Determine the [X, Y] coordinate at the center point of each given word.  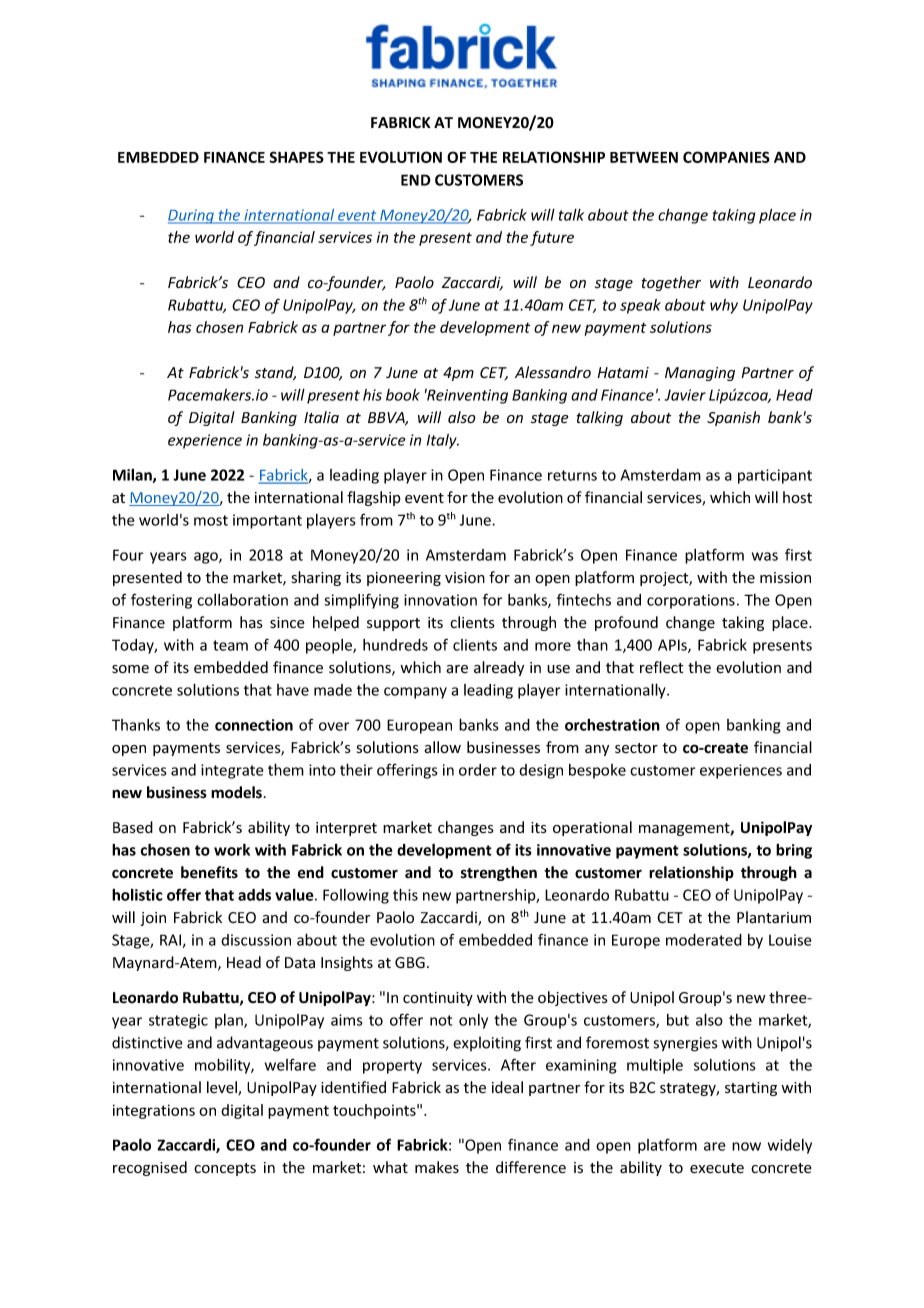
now [746, 1146]
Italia [321, 417]
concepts [225, 1169]
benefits [209, 872]
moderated [704, 940]
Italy [443, 441]
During [192, 216]
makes [437, 1167]
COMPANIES [726, 157]
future [552, 238]
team [230, 645]
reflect [661, 667]
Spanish [733, 418]
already [499, 668]
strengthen [499, 873]
